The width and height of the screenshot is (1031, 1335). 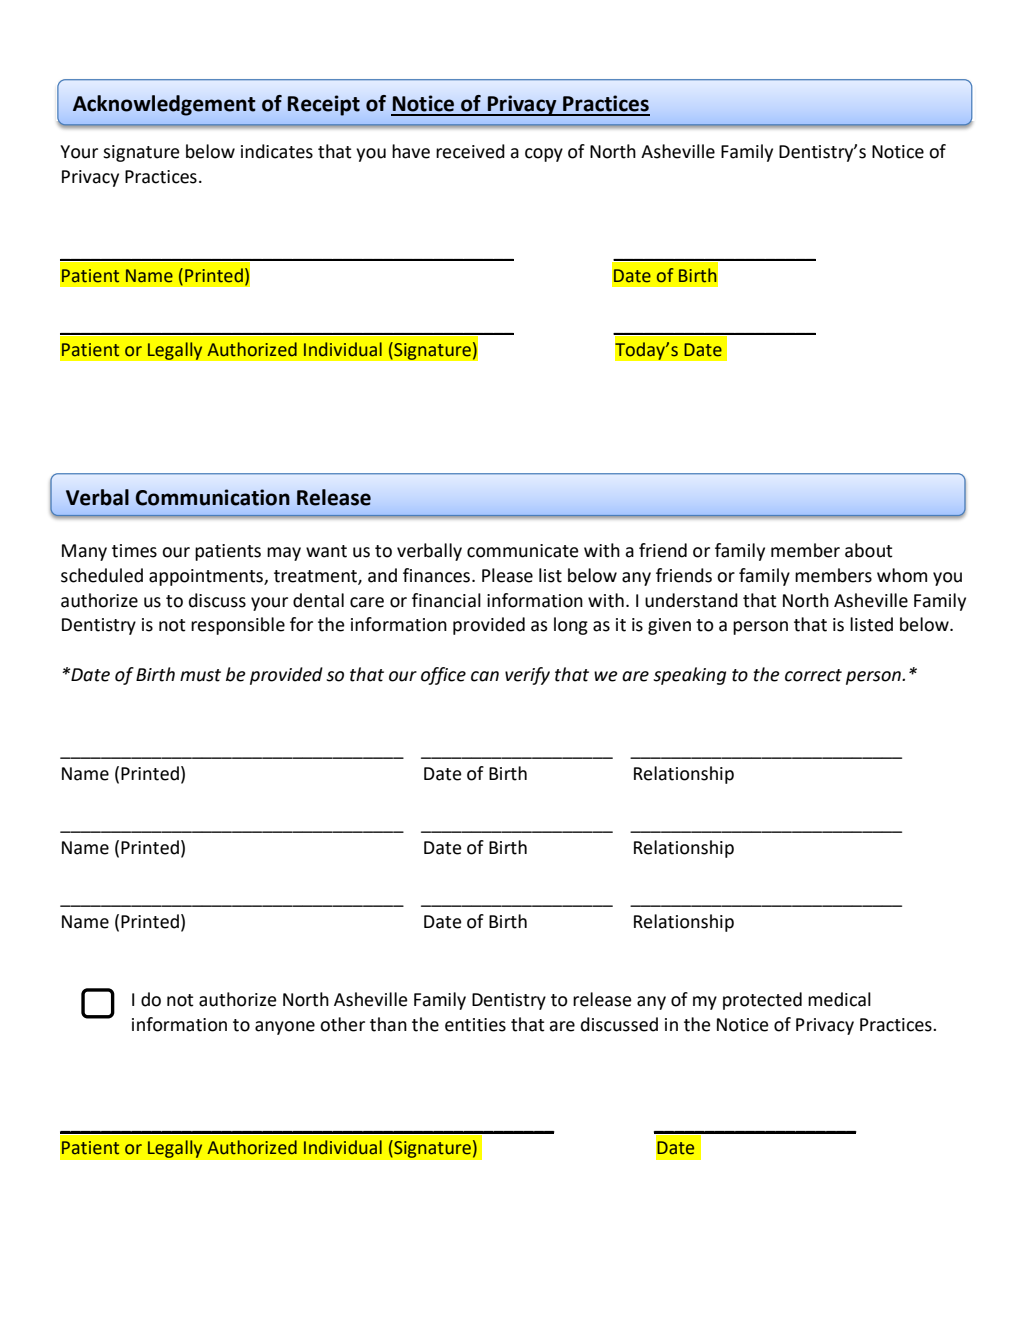 What do you see at coordinates (285, 1028) in the screenshot?
I see `anyone` at bounding box center [285, 1028].
